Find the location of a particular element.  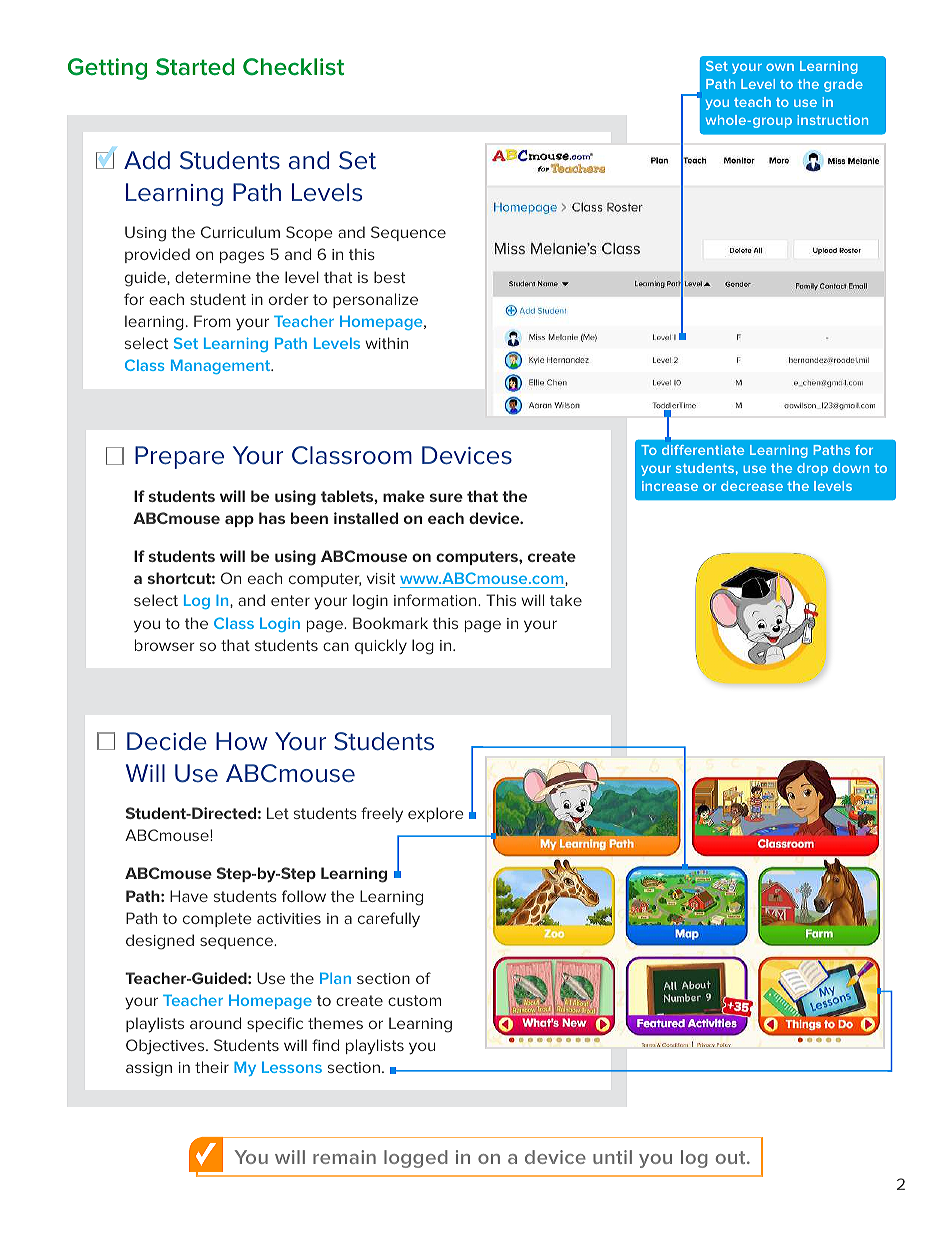

instruction is located at coordinates (832, 120).
